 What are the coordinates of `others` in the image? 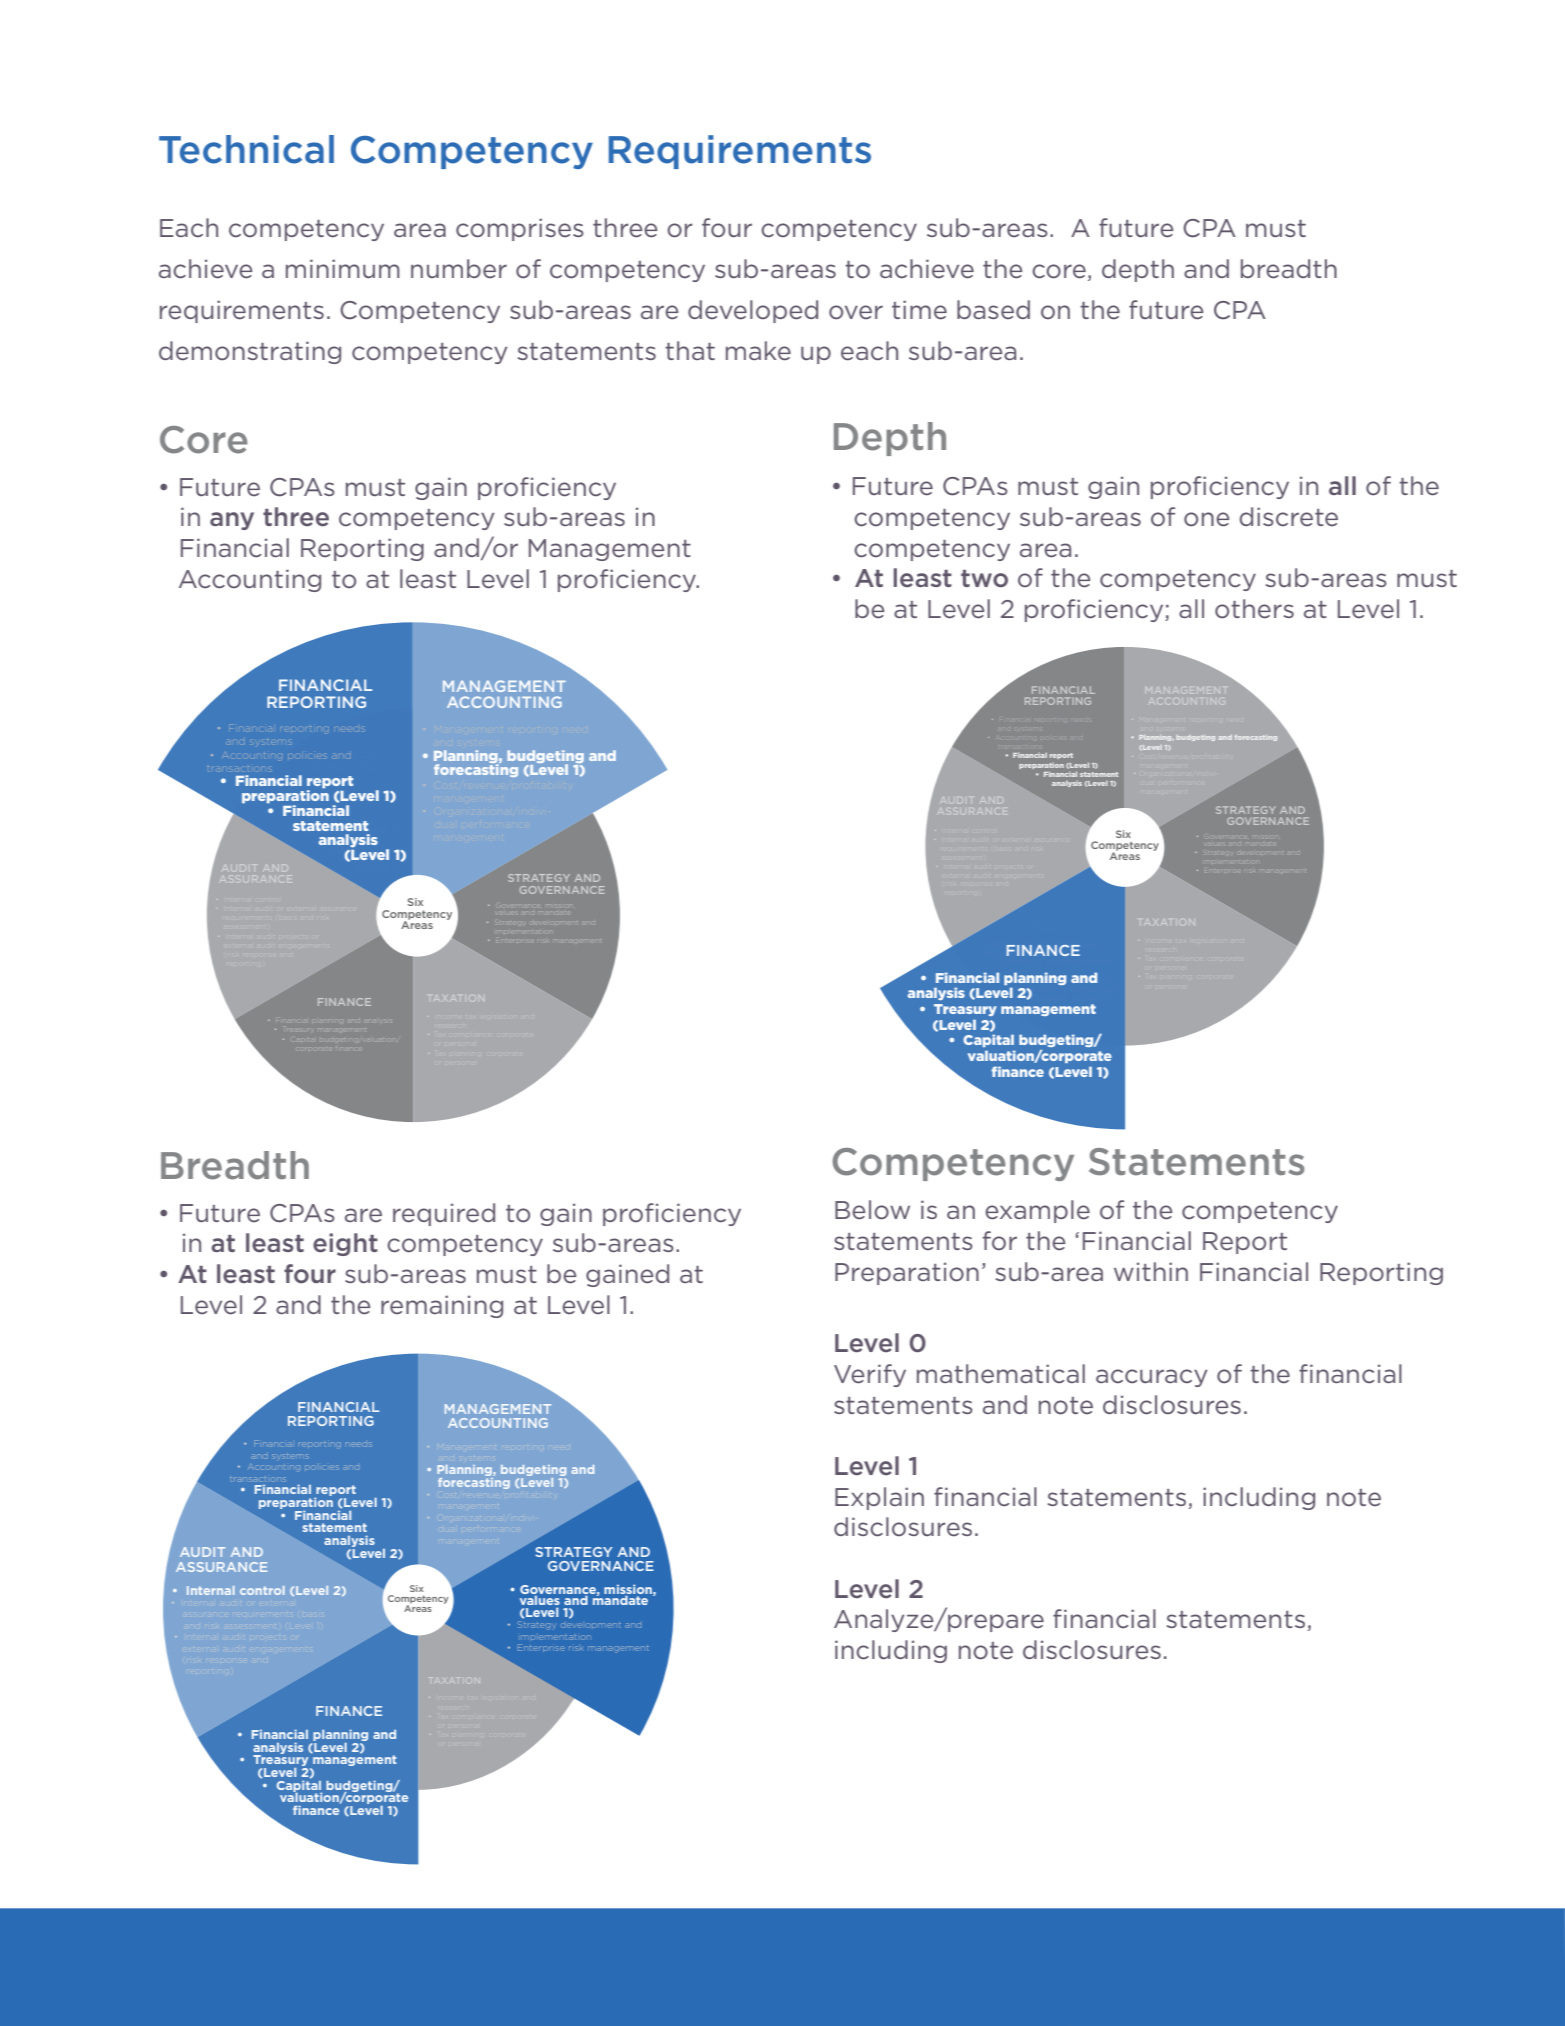 It's located at (1254, 609).
